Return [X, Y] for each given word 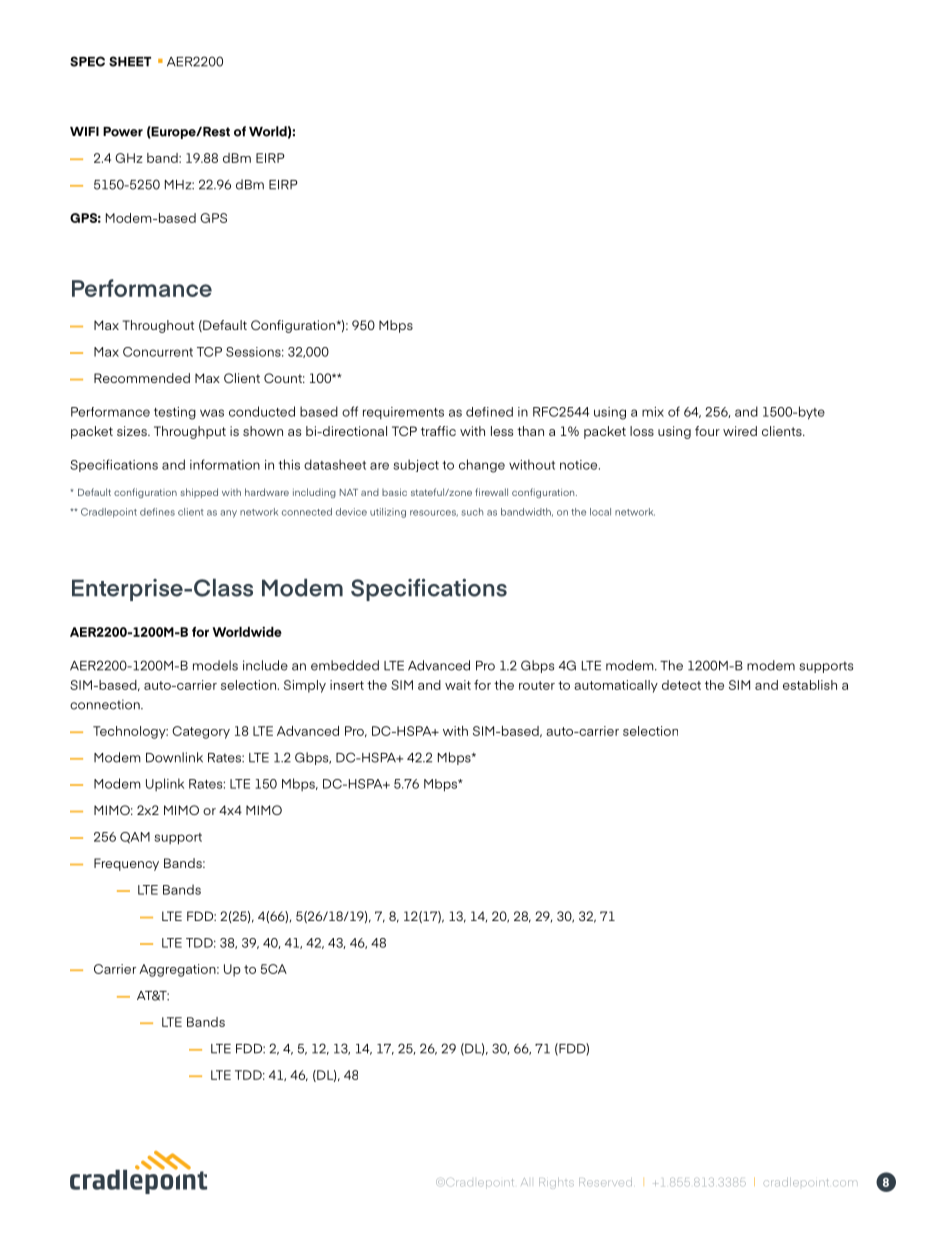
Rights [556, 1183]
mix [653, 412]
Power [123, 132]
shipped [199, 493]
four [707, 431]
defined [489, 412]
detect [681, 685]
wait [458, 685]
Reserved [605, 1182]
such [472, 512]
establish [810, 685]
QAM [135, 838]
